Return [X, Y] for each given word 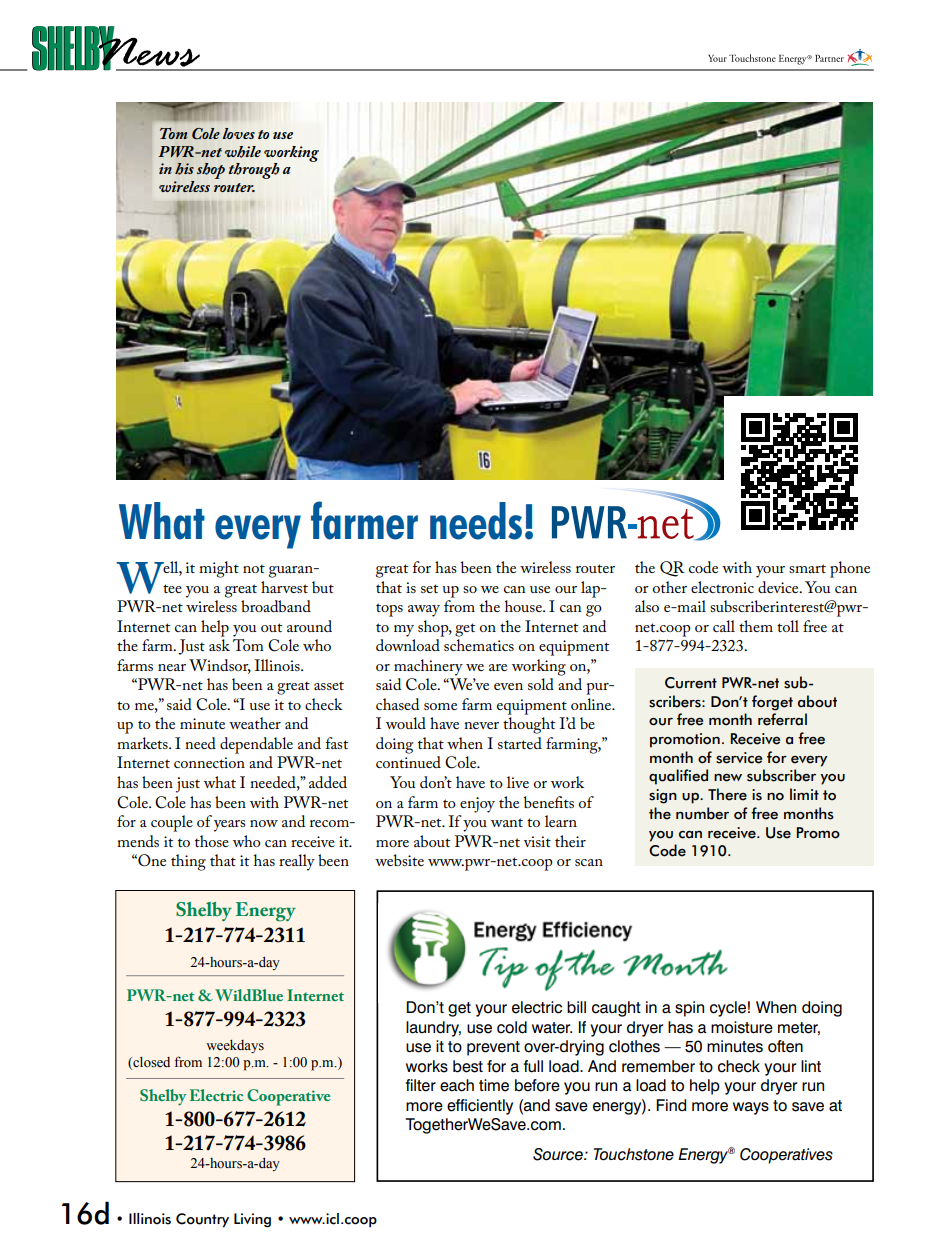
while [243, 152]
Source [559, 1154]
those [212, 841]
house [524, 606]
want [507, 822]
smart [807, 568]
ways [751, 1108]
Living [252, 1220]
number [702, 813]
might [219, 569]
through [254, 171]
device [779, 587]
